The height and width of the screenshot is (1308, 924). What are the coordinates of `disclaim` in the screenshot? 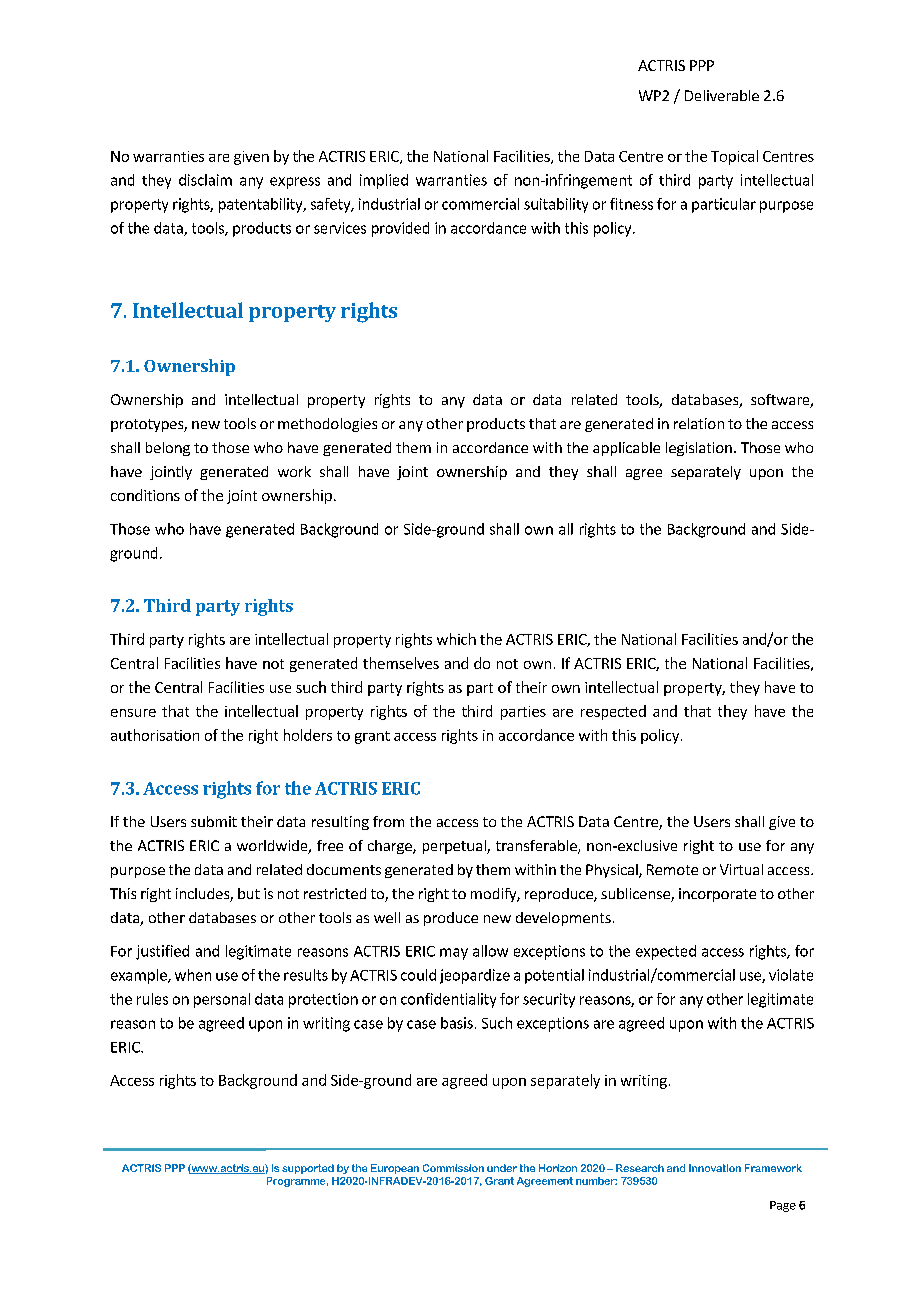 It's located at (205, 180).
